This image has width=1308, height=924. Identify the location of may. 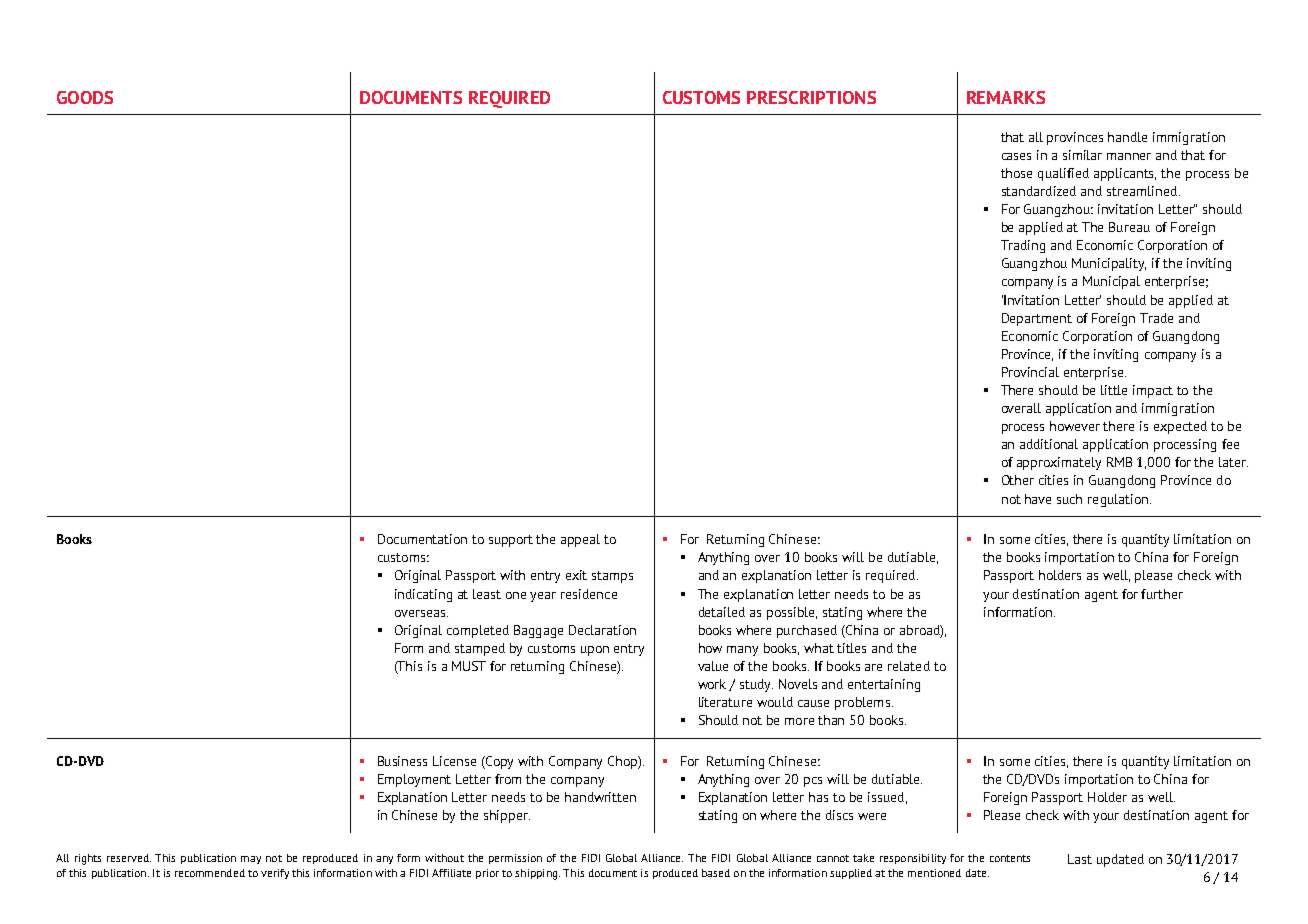
(251, 860).
